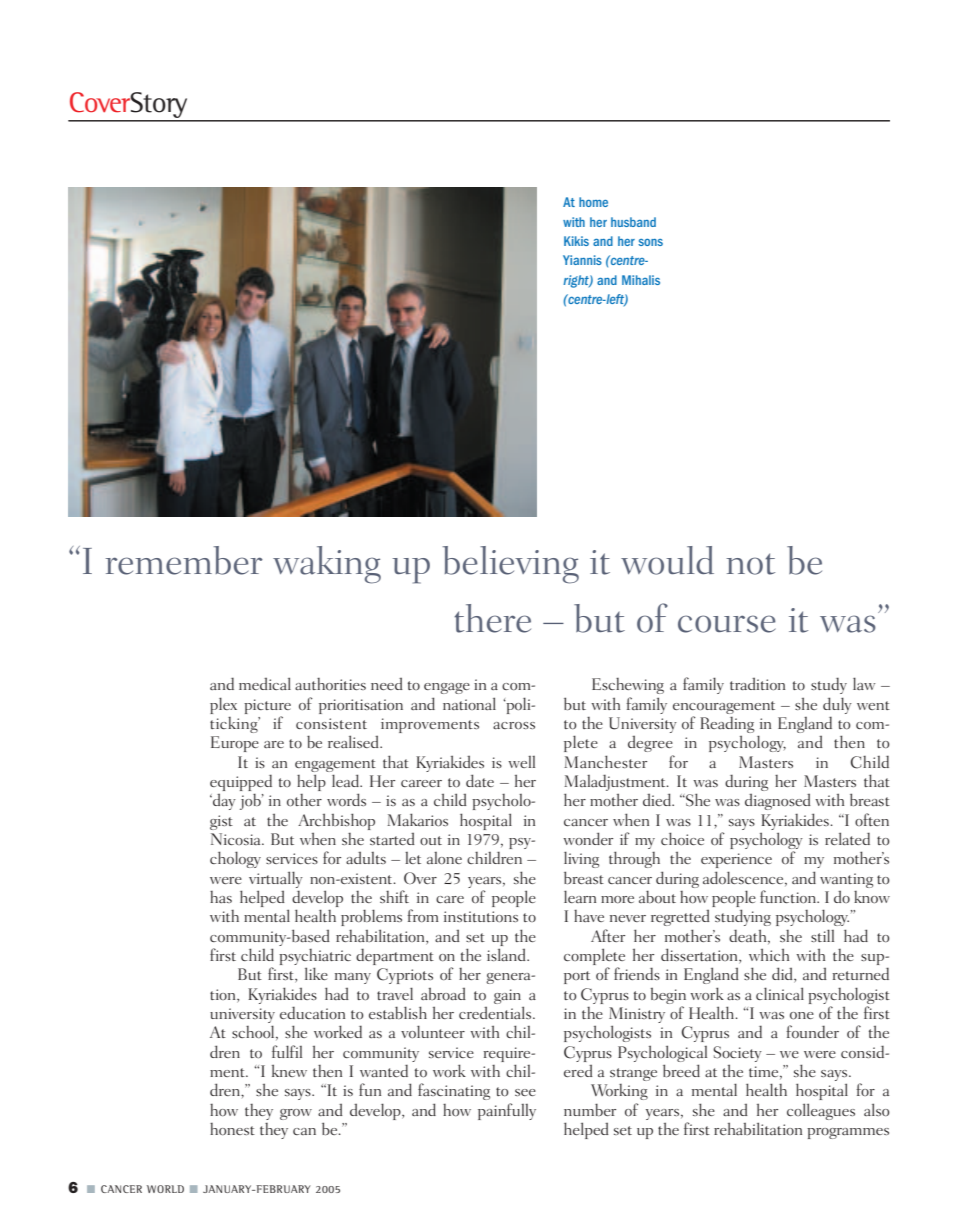  Describe the element at coordinates (514, 725) in the screenshot. I see `across` at that location.
